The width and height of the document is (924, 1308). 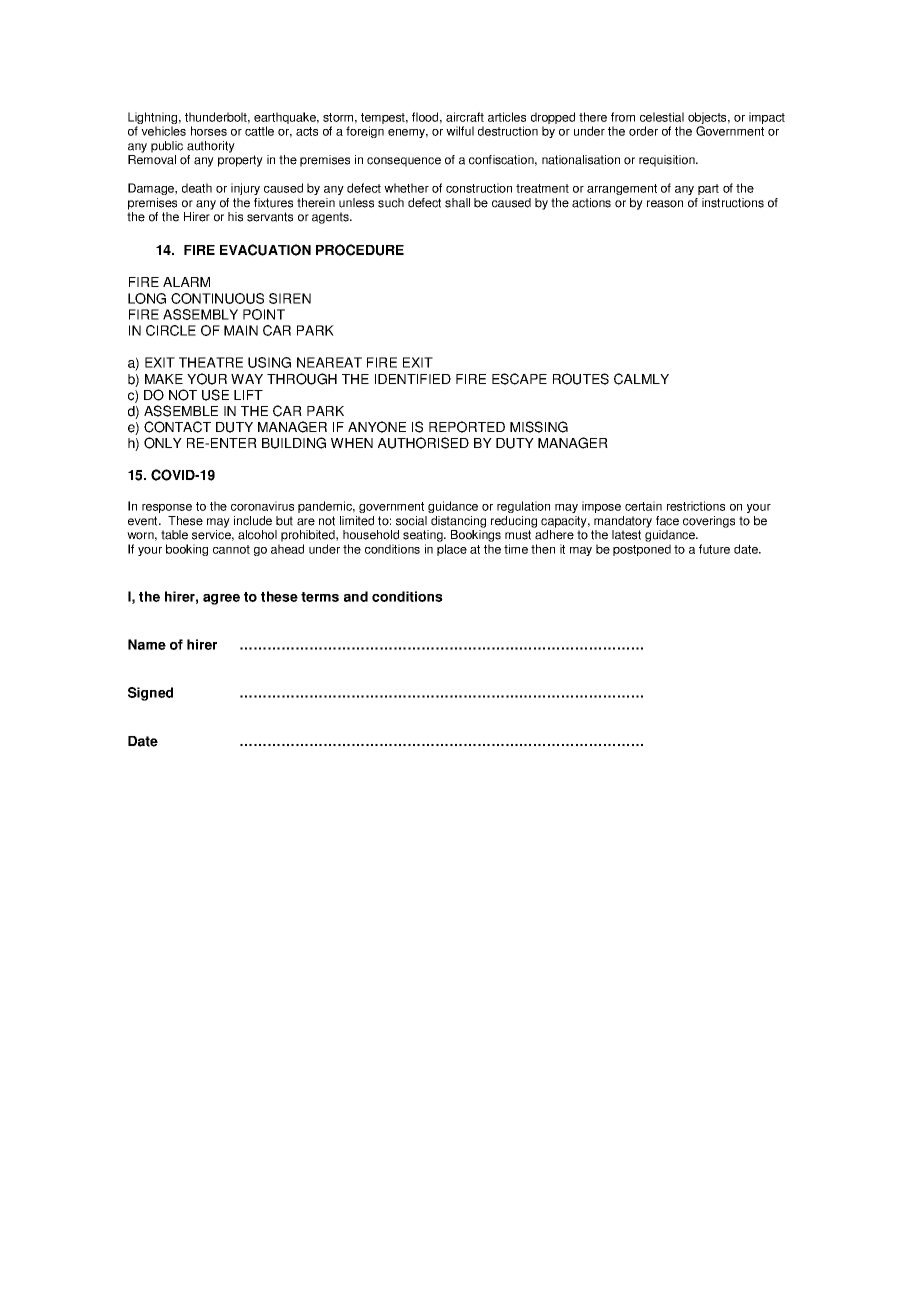 What do you see at coordinates (209, 131) in the document?
I see `horses` at bounding box center [209, 131].
